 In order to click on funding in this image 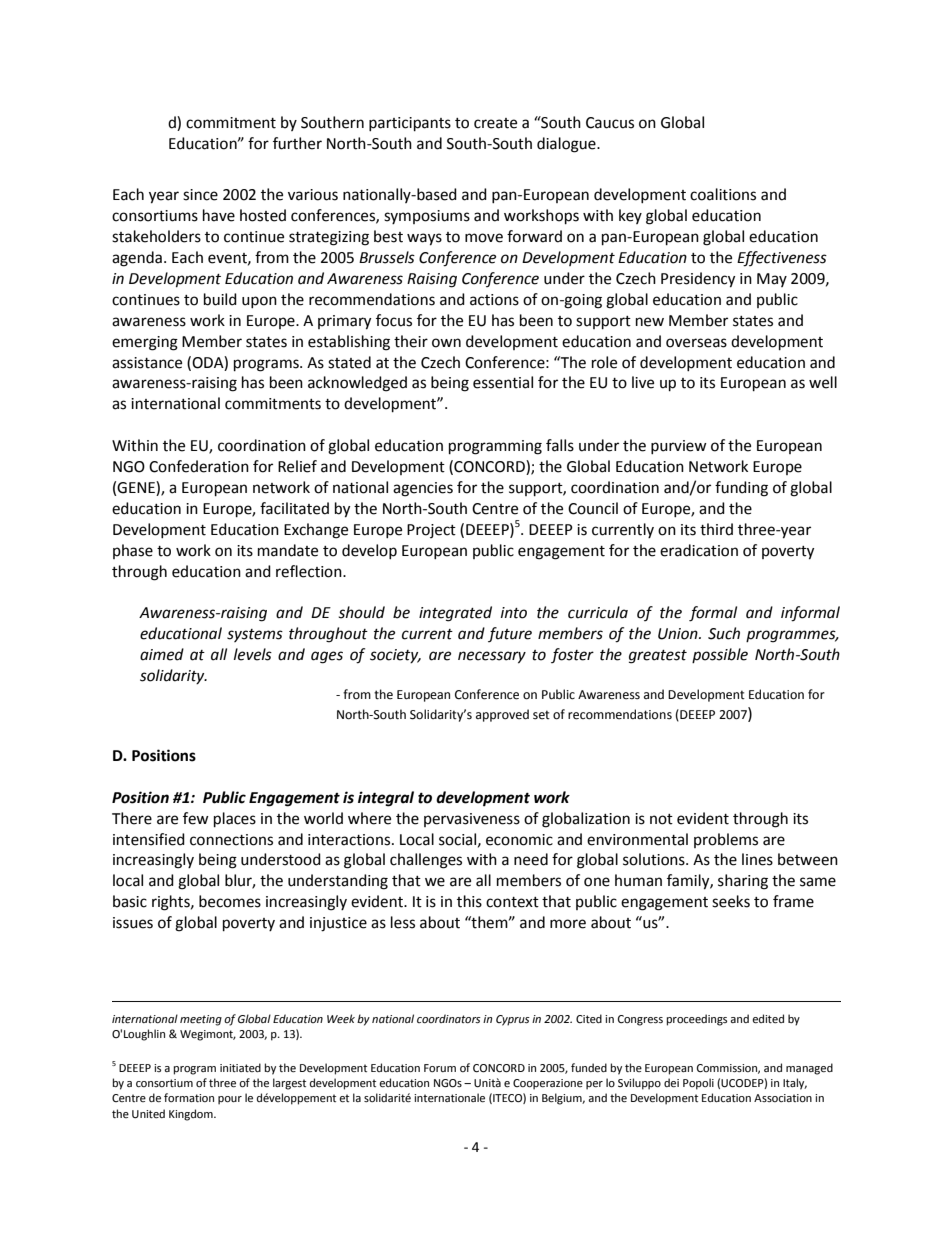, I will do `click(741, 489)`.
